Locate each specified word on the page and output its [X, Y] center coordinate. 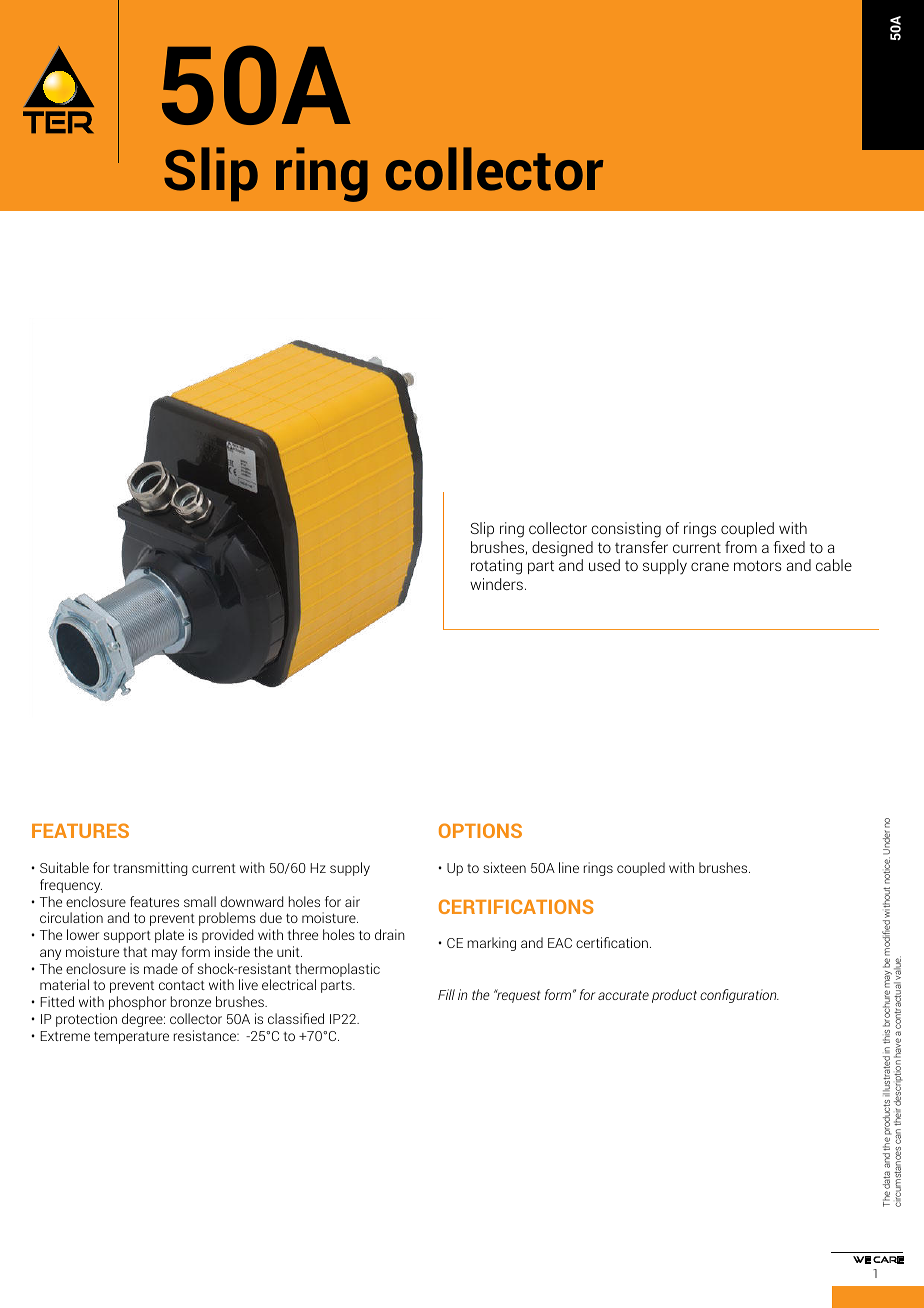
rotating [496, 567]
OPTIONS [480, 830]
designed [562, 549]
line [569, 867]
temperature [131, 1037]
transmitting [150, 869]
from [741, 547]
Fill [446, 994]
